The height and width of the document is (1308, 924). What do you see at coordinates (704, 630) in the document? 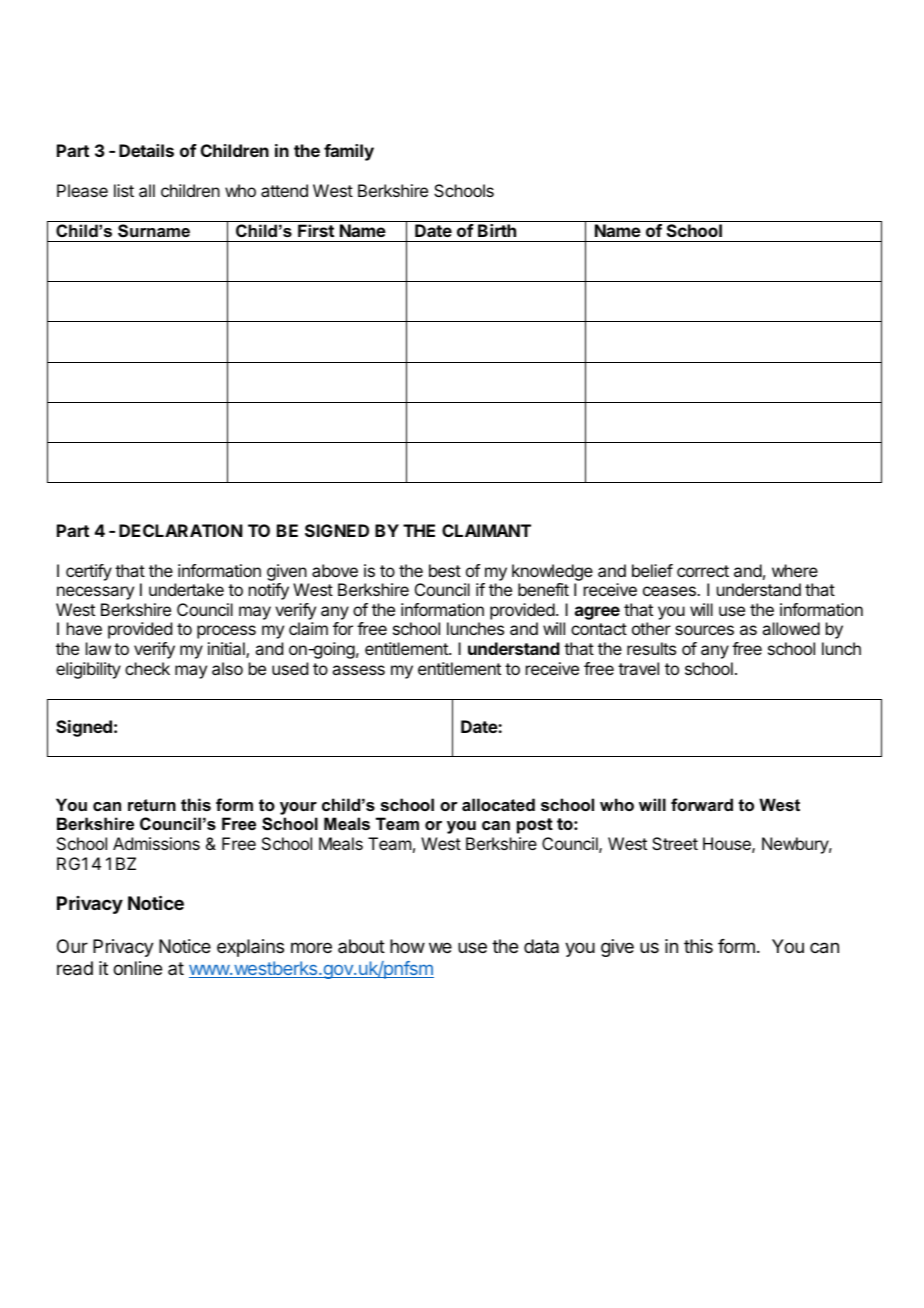
I see `sources` at bounding box center [704, 630].
